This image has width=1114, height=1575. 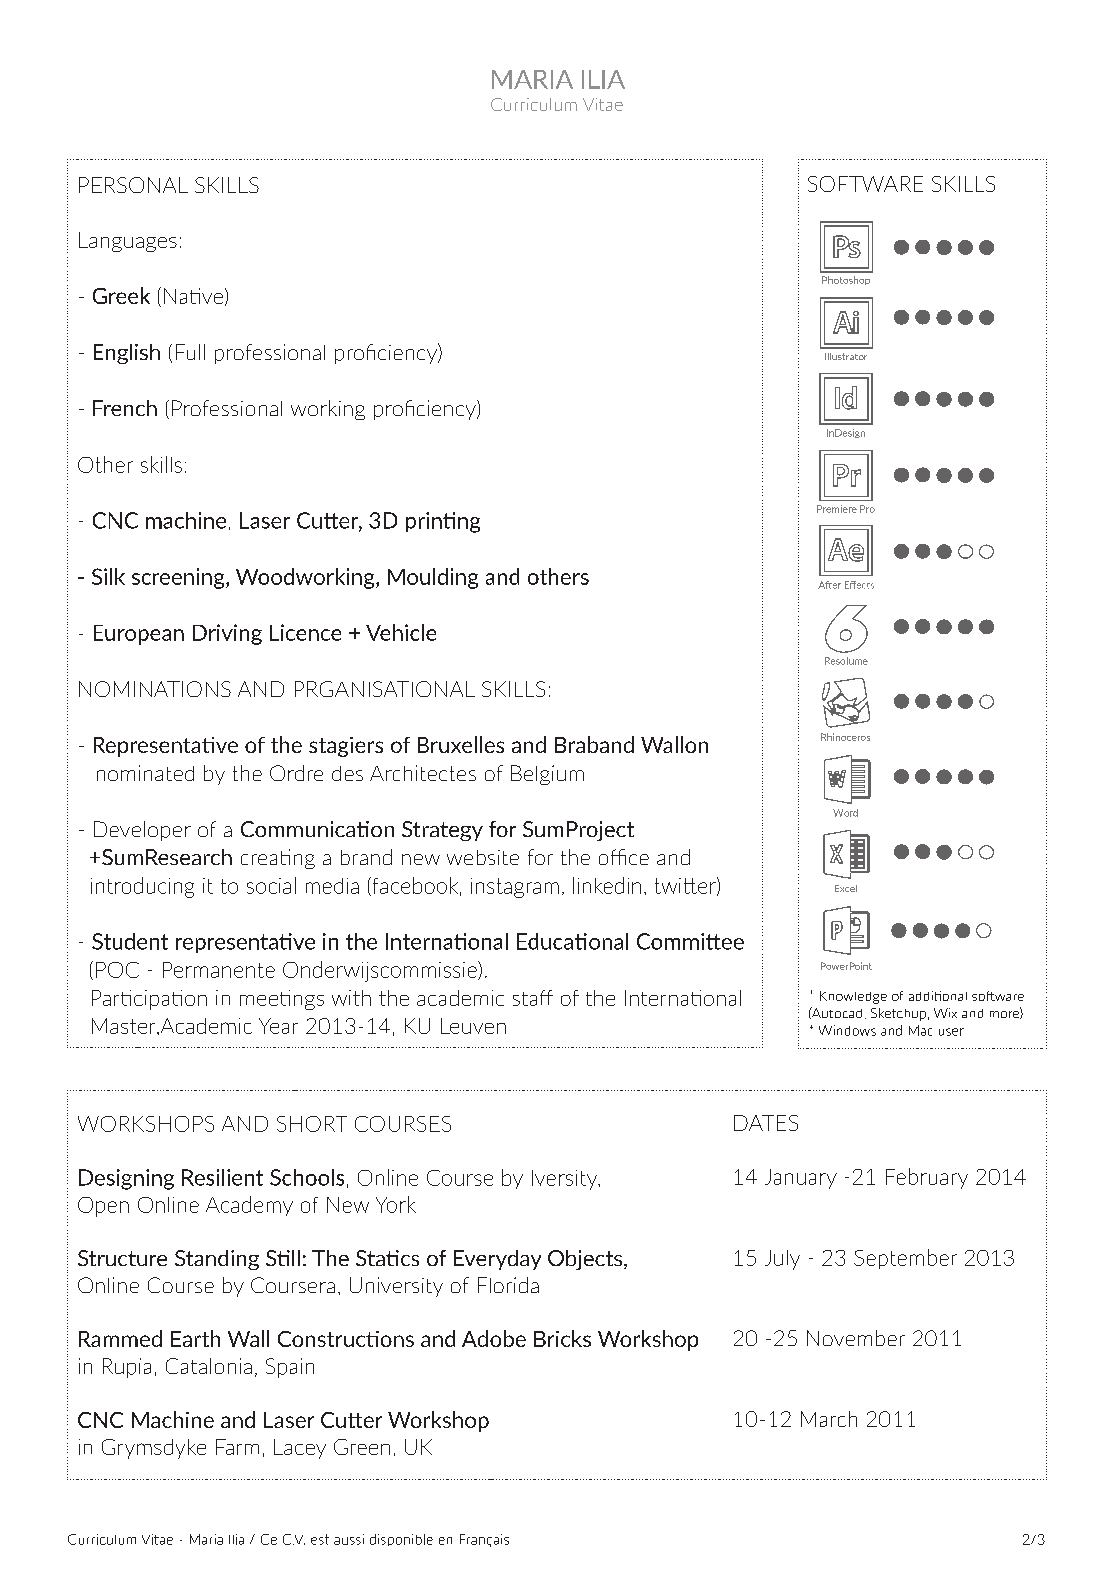 What do you see at coordinates (128, 242) in the image?
I see `Languages` at bounding box center [128, 242].
